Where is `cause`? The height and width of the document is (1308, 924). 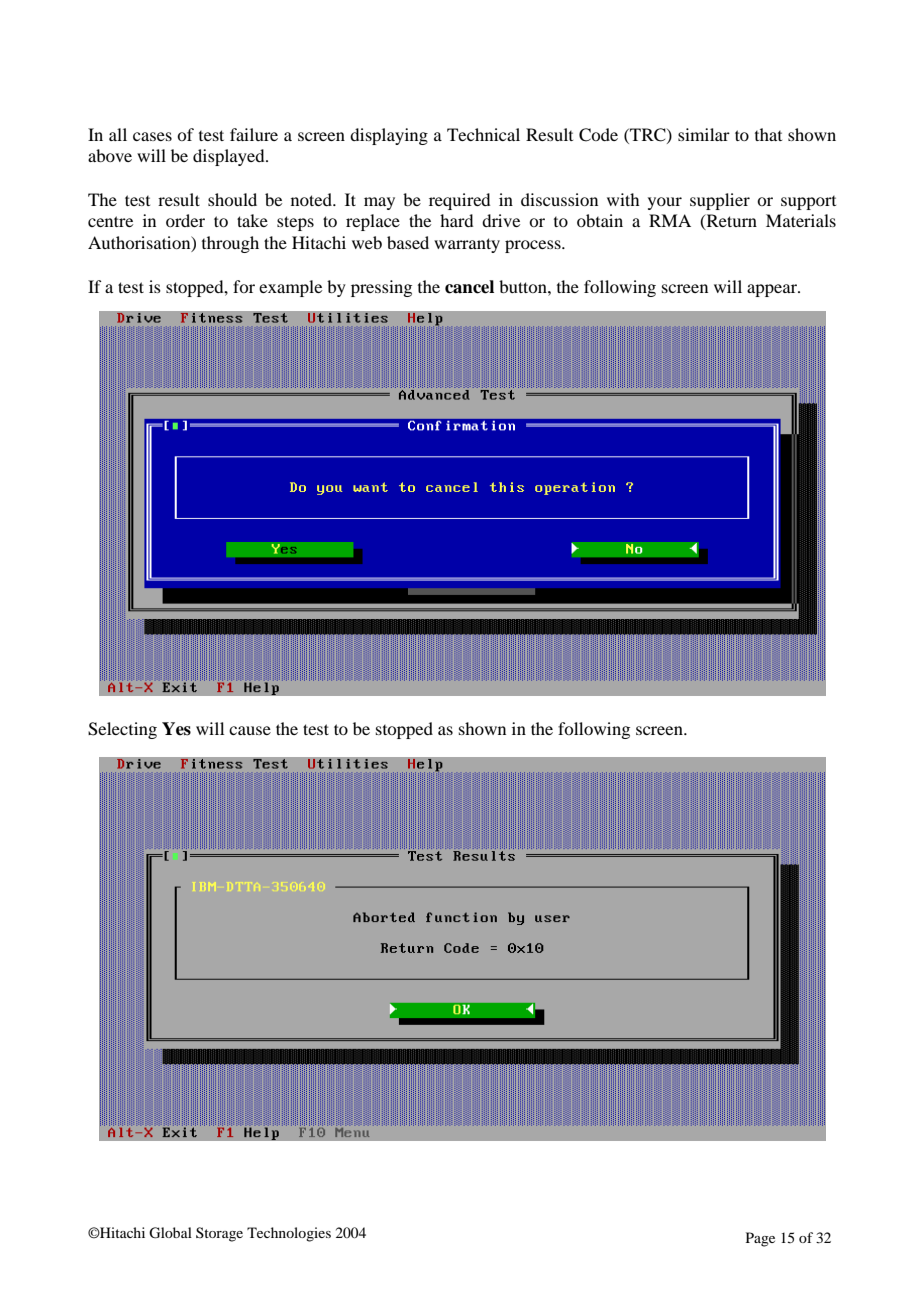
cause is located at coordinates (250, 730).
